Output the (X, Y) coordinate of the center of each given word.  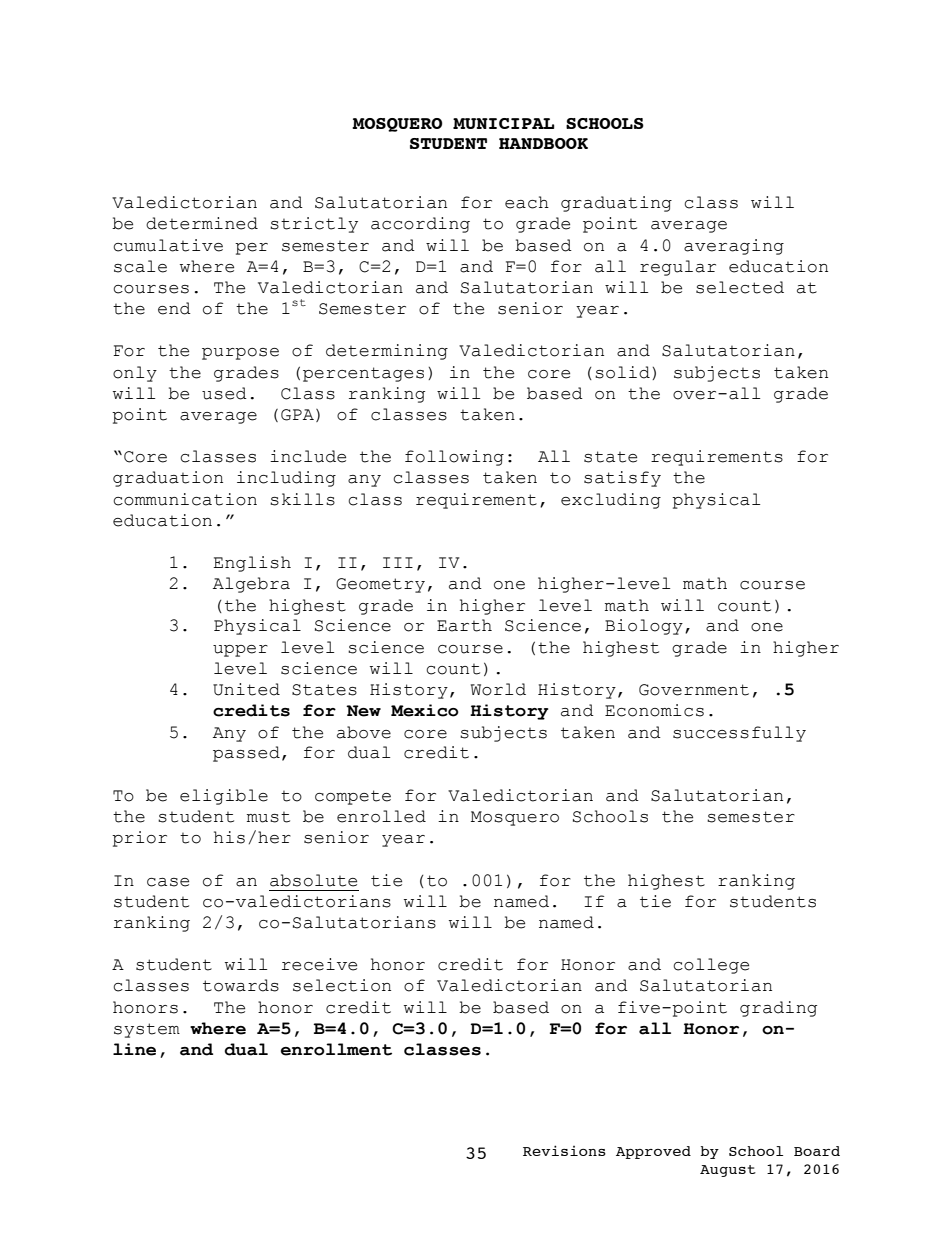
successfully (739, 734)
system (147, 1030)
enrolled (381, 816)
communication (185, 499)
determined (202, 223)
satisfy (622, 479)
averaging (734, 247)
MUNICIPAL (503, 123)
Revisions (564, 1150)
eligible (224, 797)
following (454, 458)
